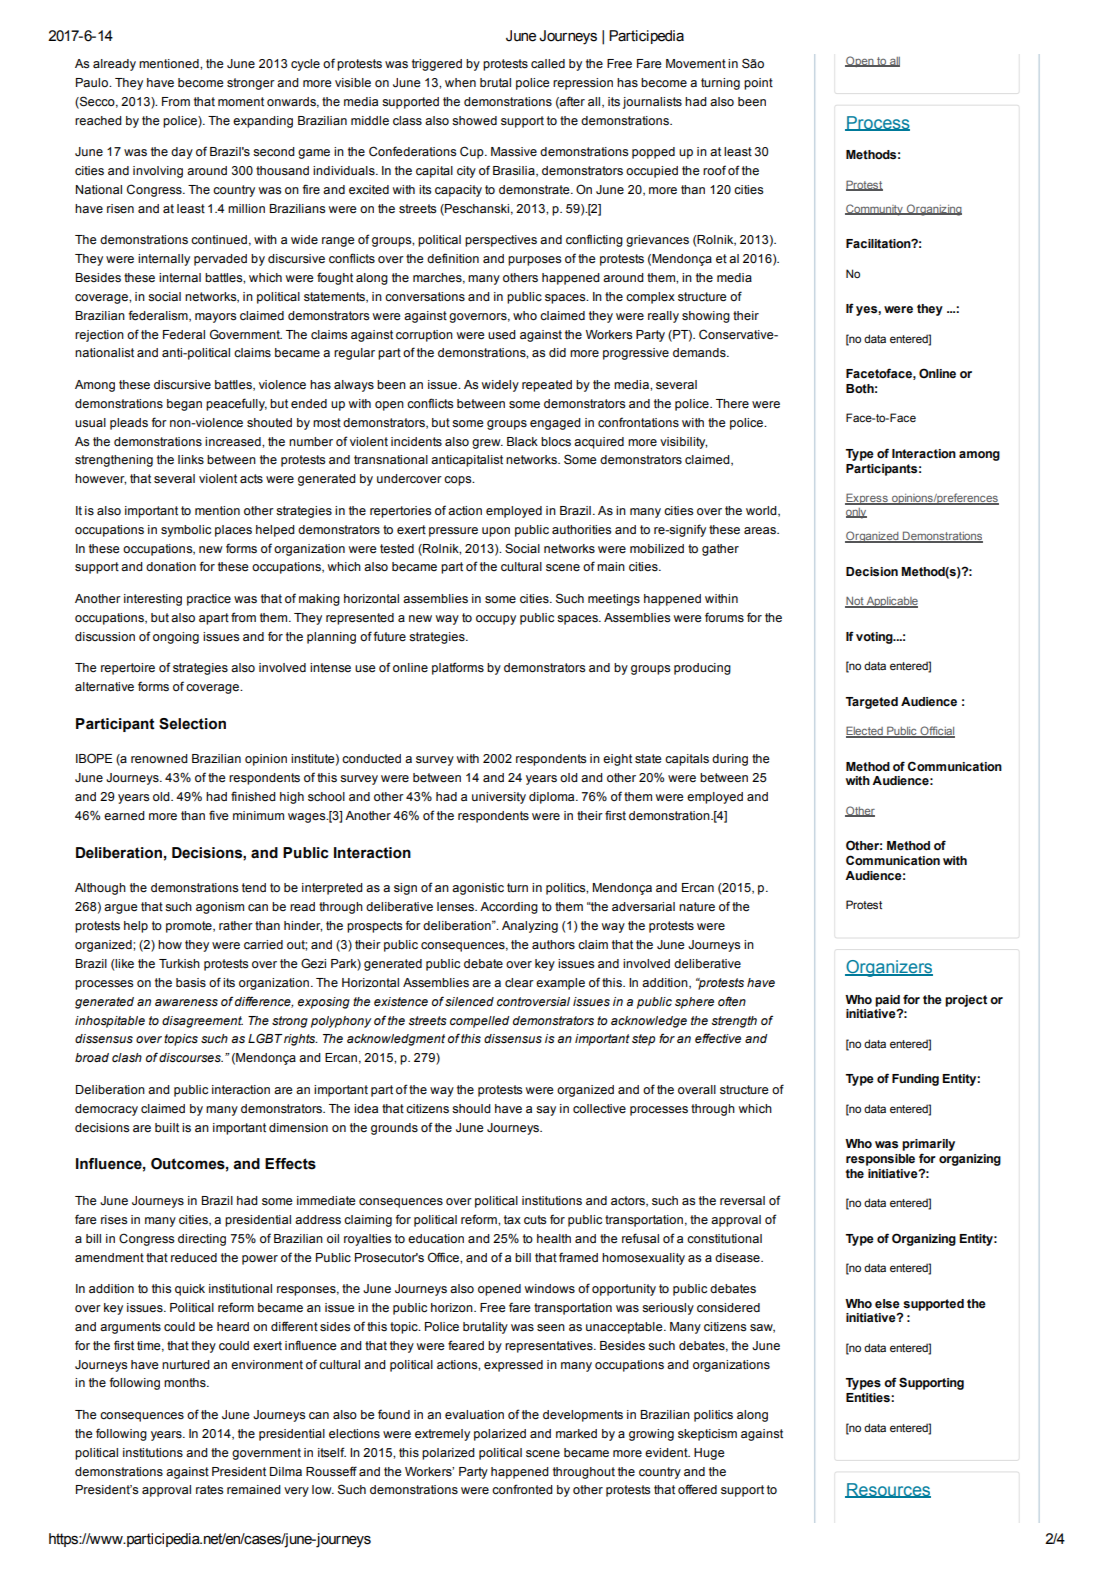  What do you see at coordinates (209, 1490) in the document?
I see `rates` at bounding box center [209, 1490].
